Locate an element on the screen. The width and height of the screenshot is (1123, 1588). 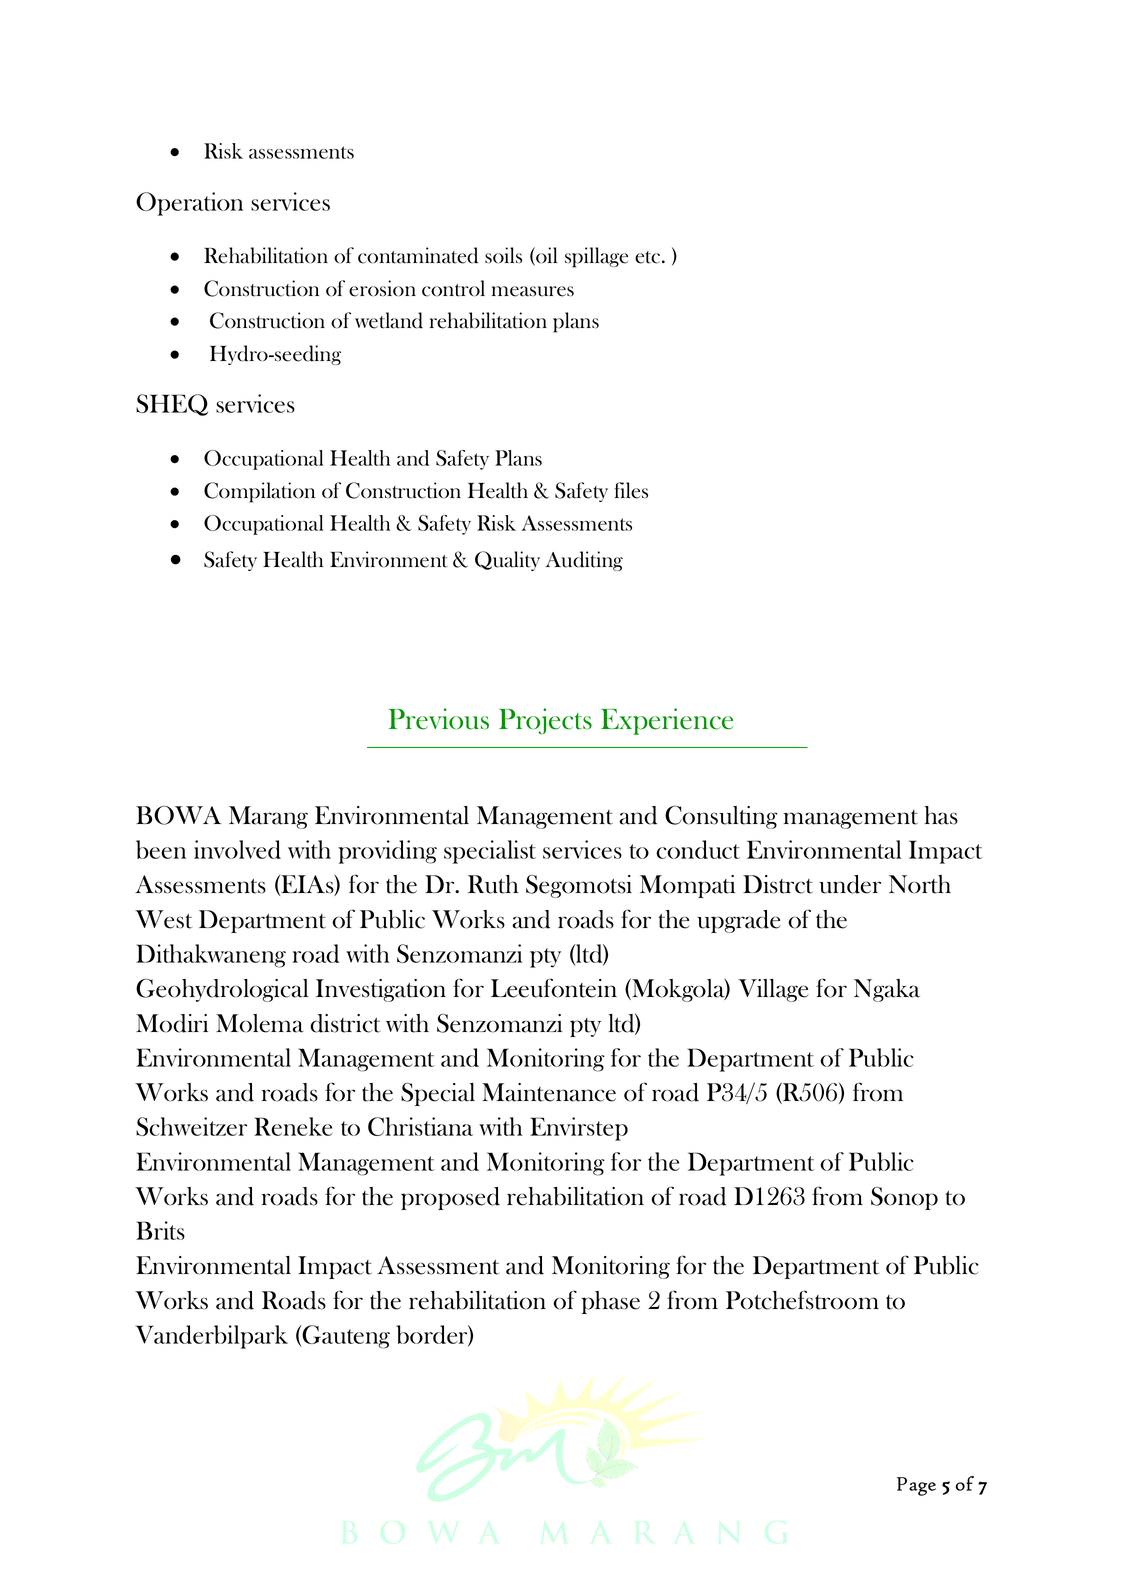
Operation is located at coordinates (189, 204).
